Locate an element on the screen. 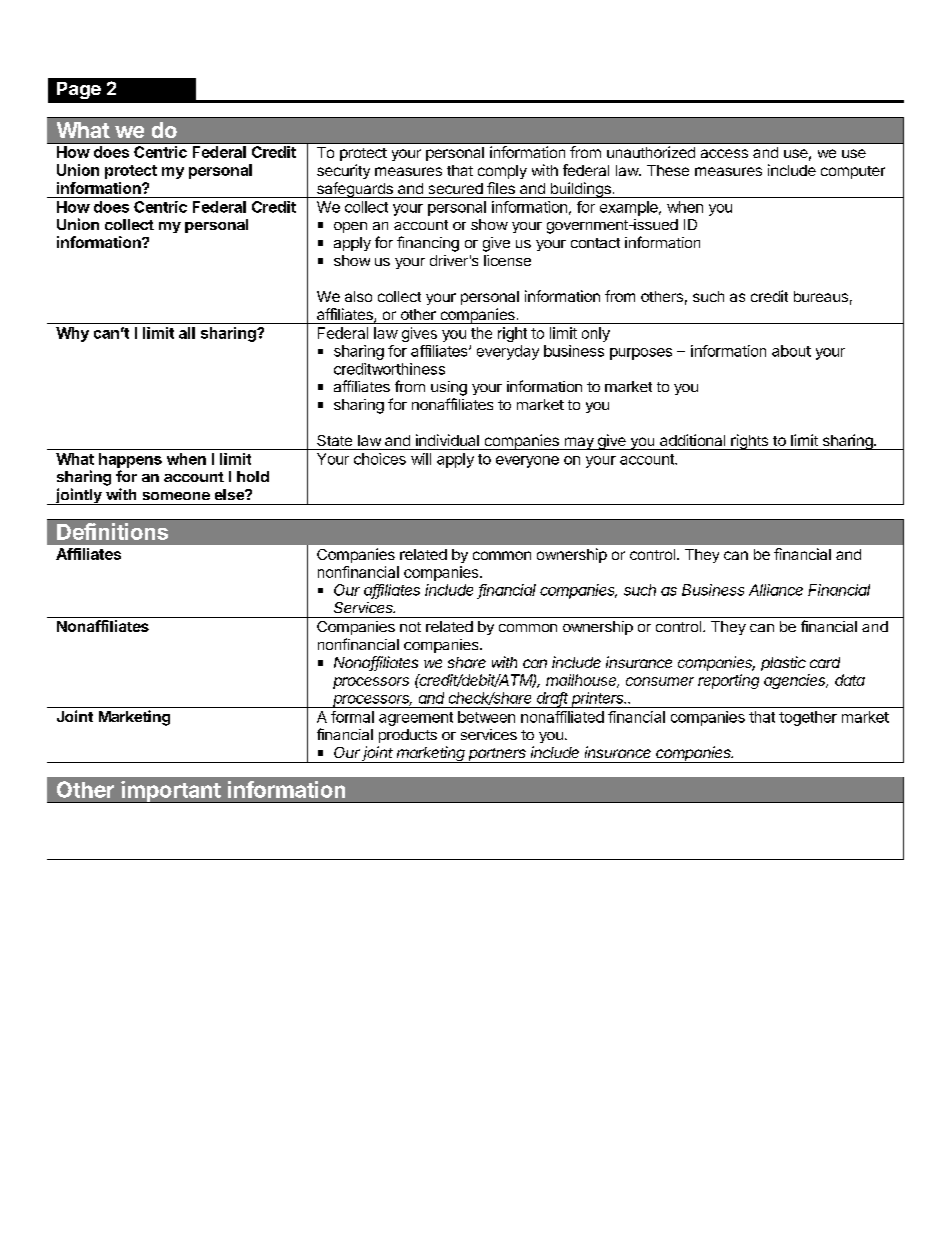  Alliance is located at coordinates (776, 590).
